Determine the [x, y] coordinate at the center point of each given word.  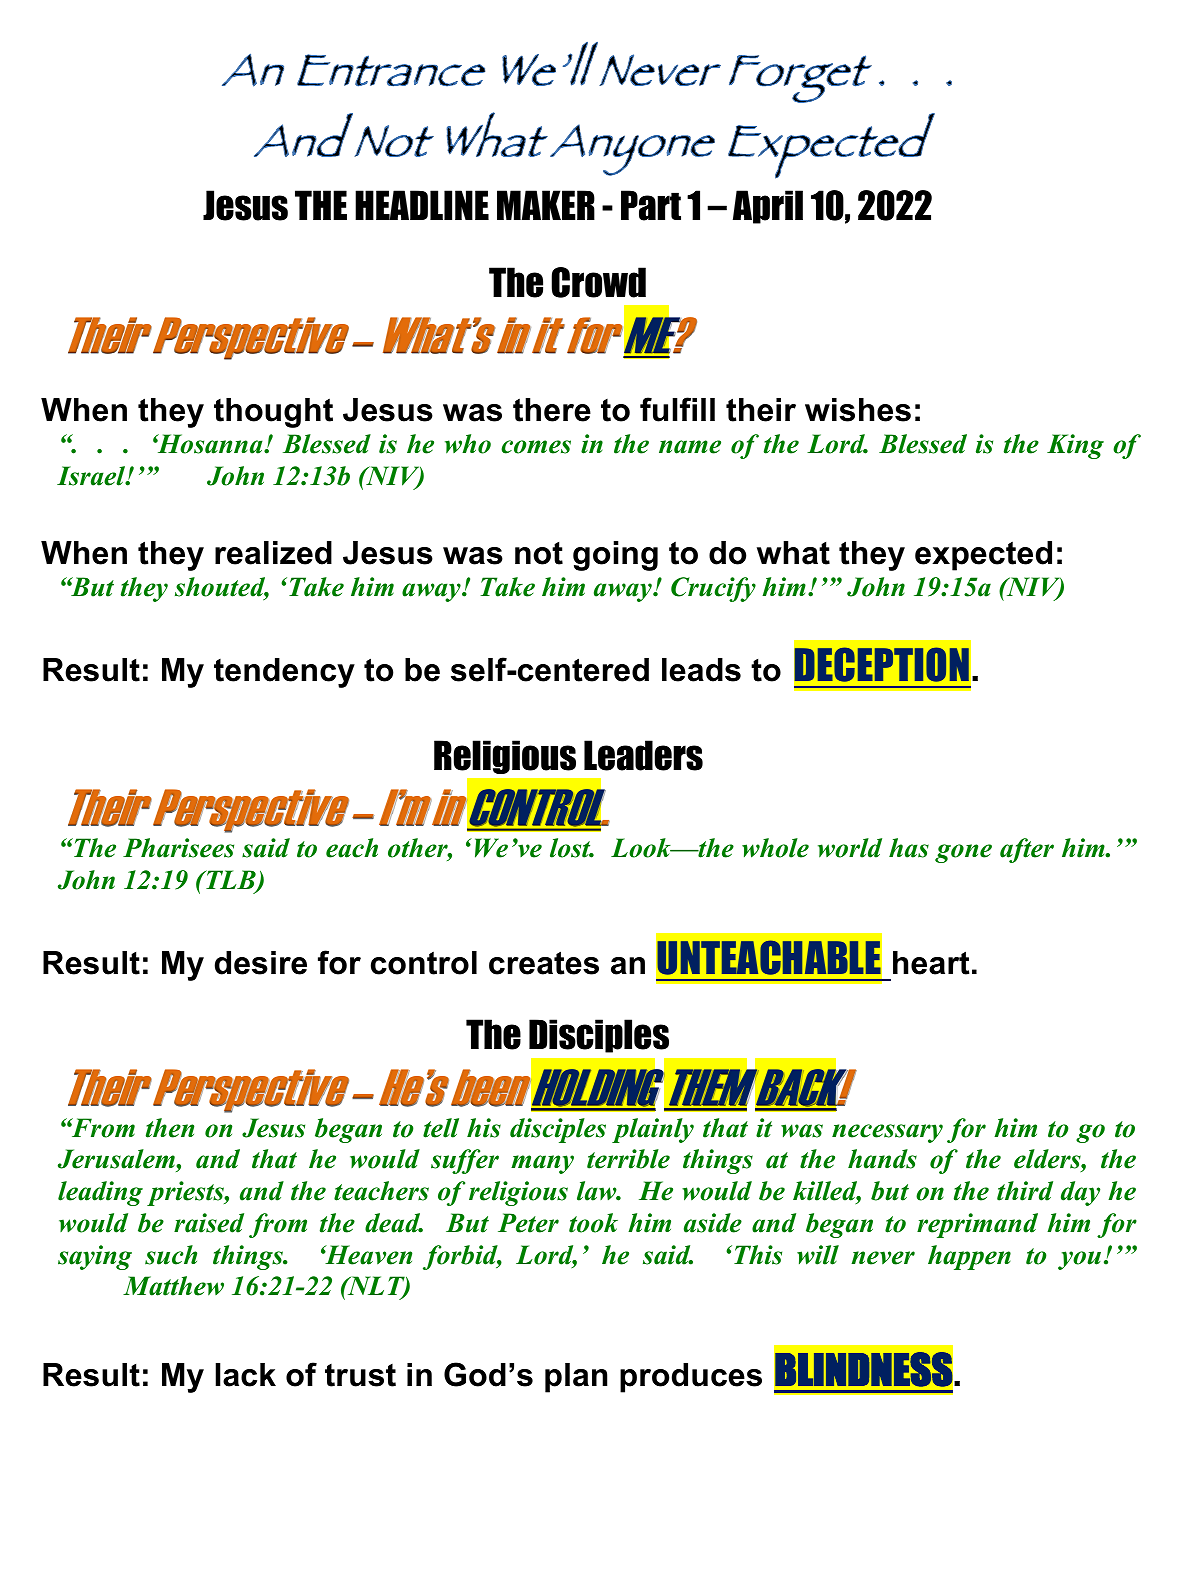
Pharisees [178, 848]
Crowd [598, 282]
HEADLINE [422, 205]
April [768, 207]
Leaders [643, 755]
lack [245, 1375]
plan [576, 1378]
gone [963, 853]
